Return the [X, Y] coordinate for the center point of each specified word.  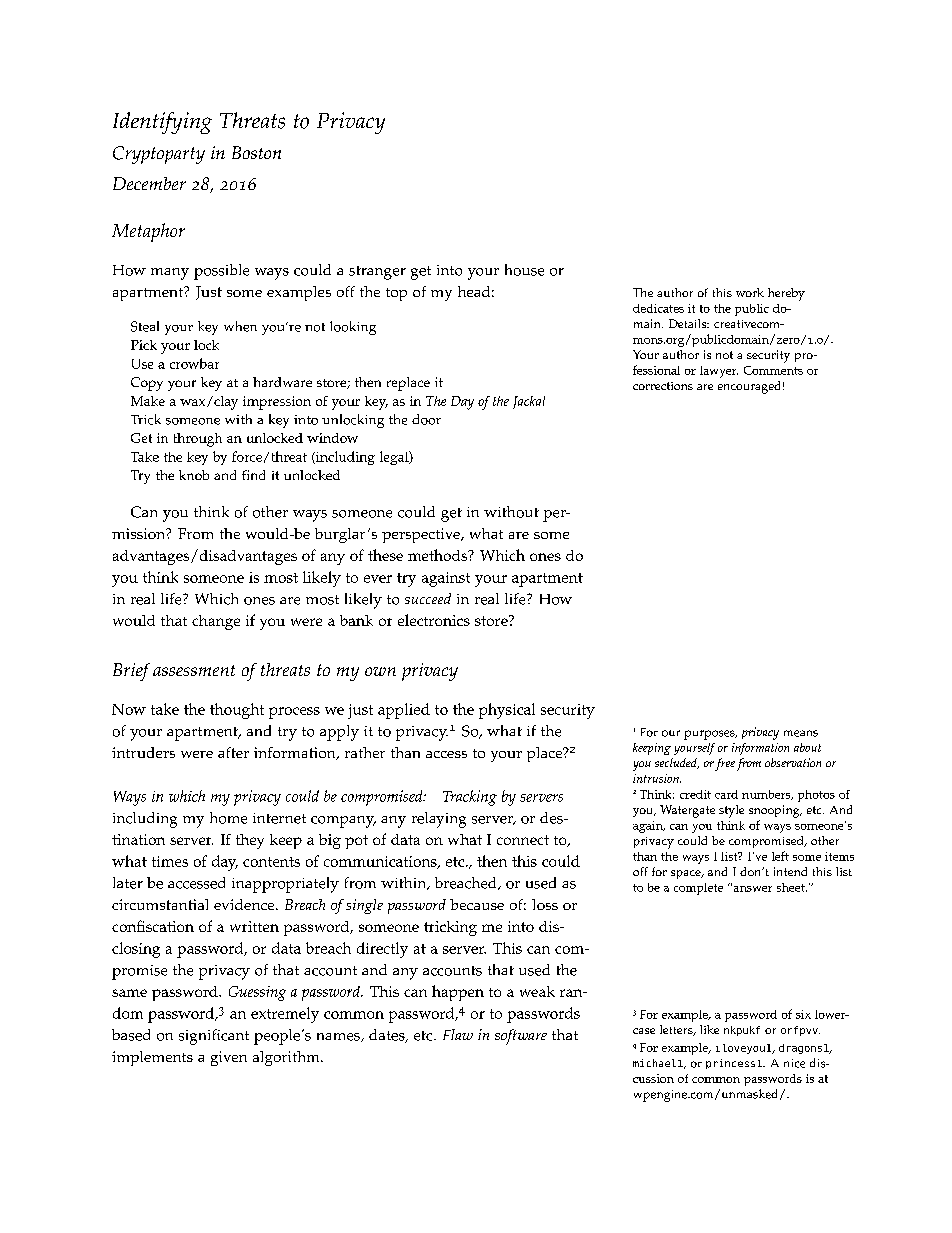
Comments [773, 370]
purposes [710, 735]
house [524, 270]
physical [507, 711]
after [233, 752]
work [750, 292]
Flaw [458, 1034]
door [426, 419]
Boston [256, 152]
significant [214, 1037]
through [198, 440]
